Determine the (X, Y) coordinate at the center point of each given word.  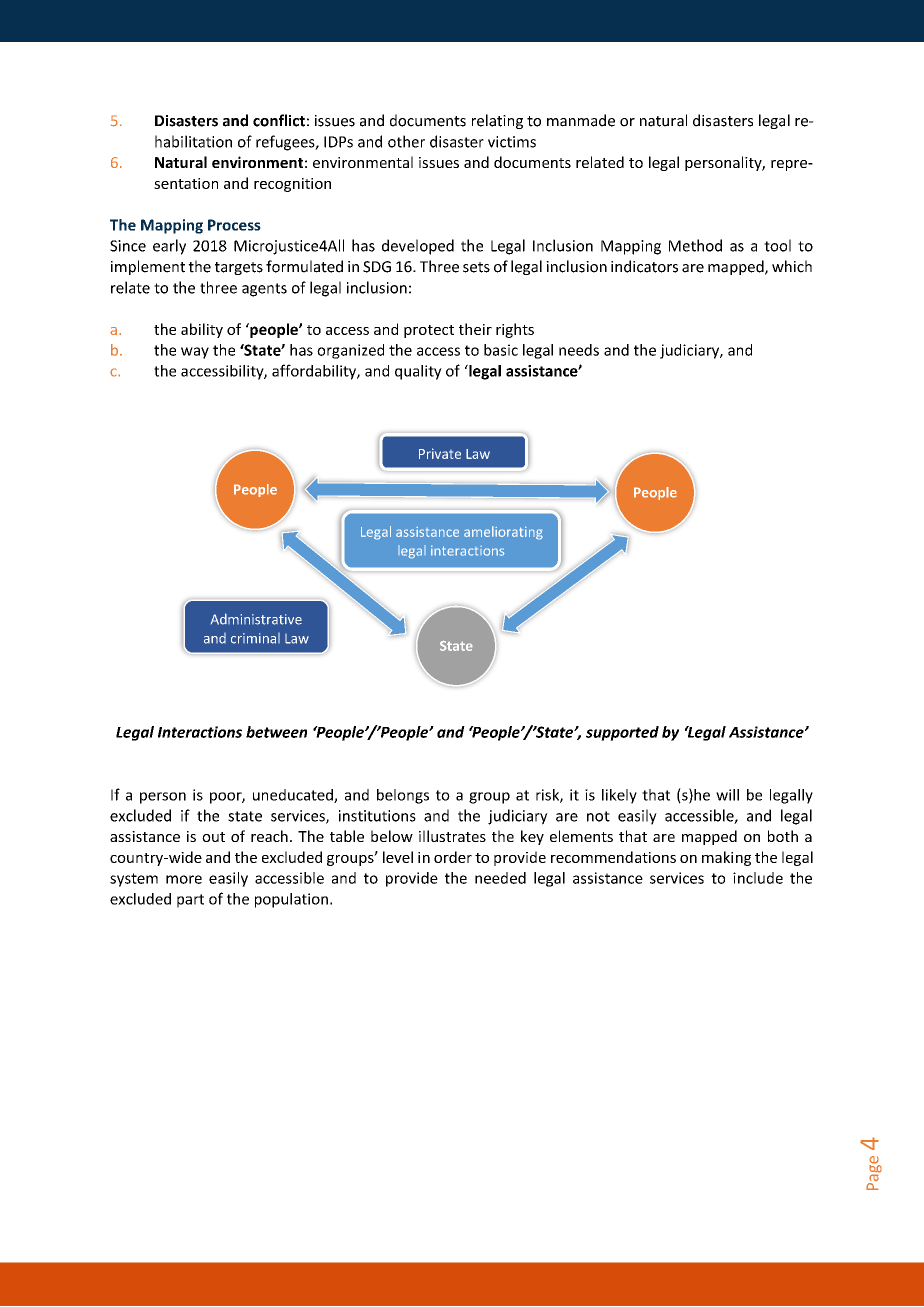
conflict (279, 120)
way (195, 353)
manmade (581, 120)
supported (622, 733)
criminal (255, 638)
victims (512, 142)
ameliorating (503, 533)
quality (418, 372)
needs (579, 350)
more (184, 879)
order (453, 857)
